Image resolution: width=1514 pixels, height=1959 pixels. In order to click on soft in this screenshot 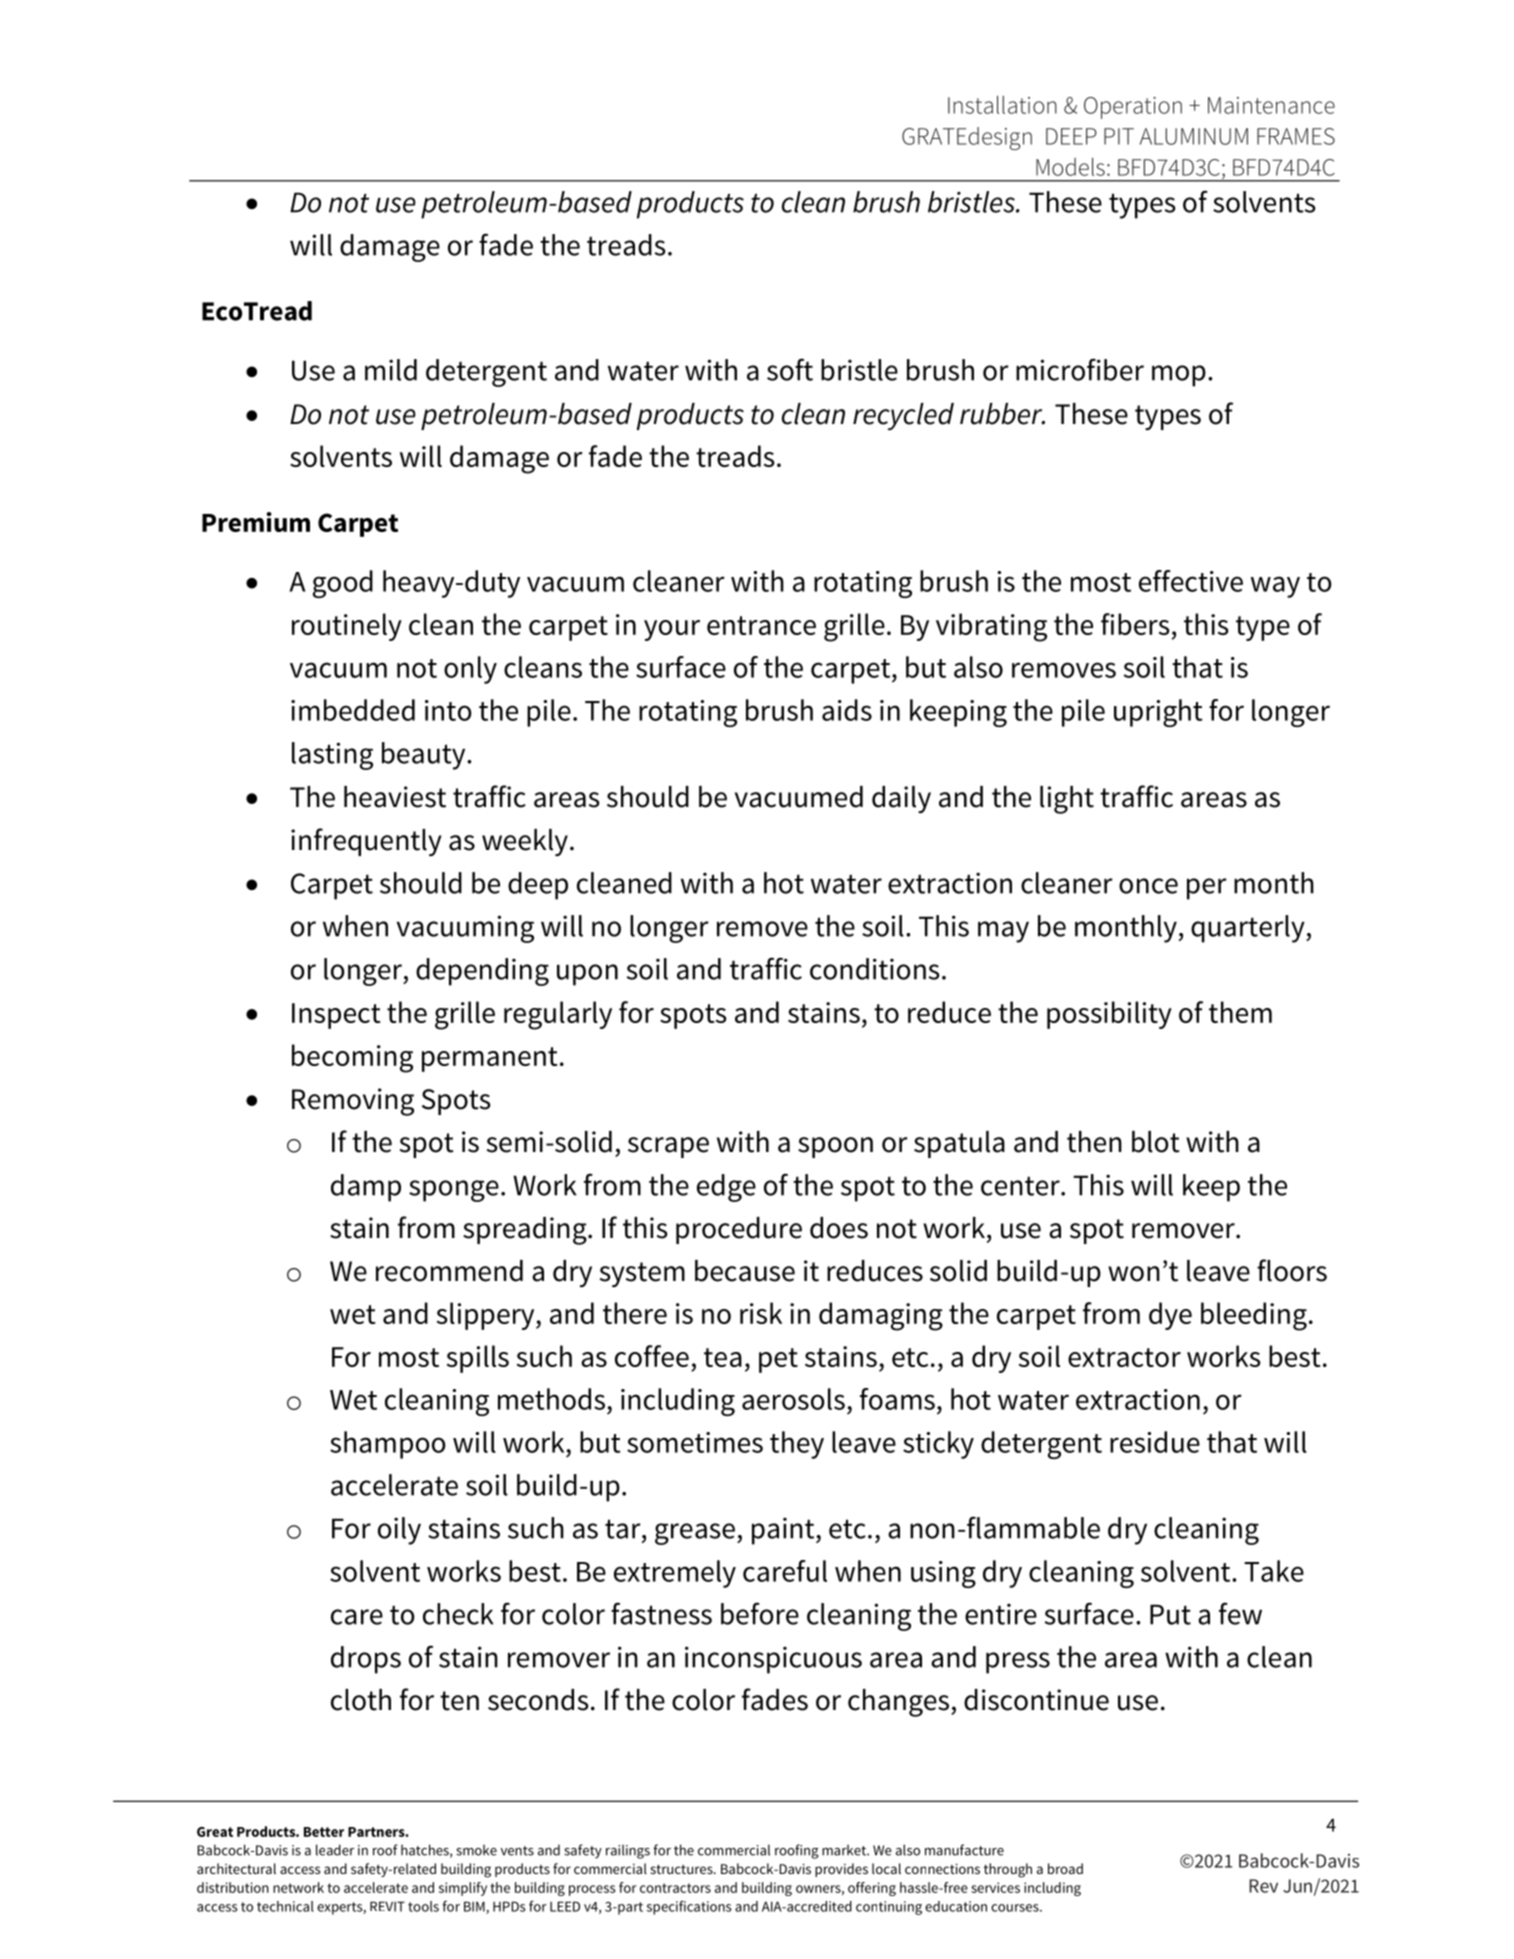, I will do `click(790, 369)`.
